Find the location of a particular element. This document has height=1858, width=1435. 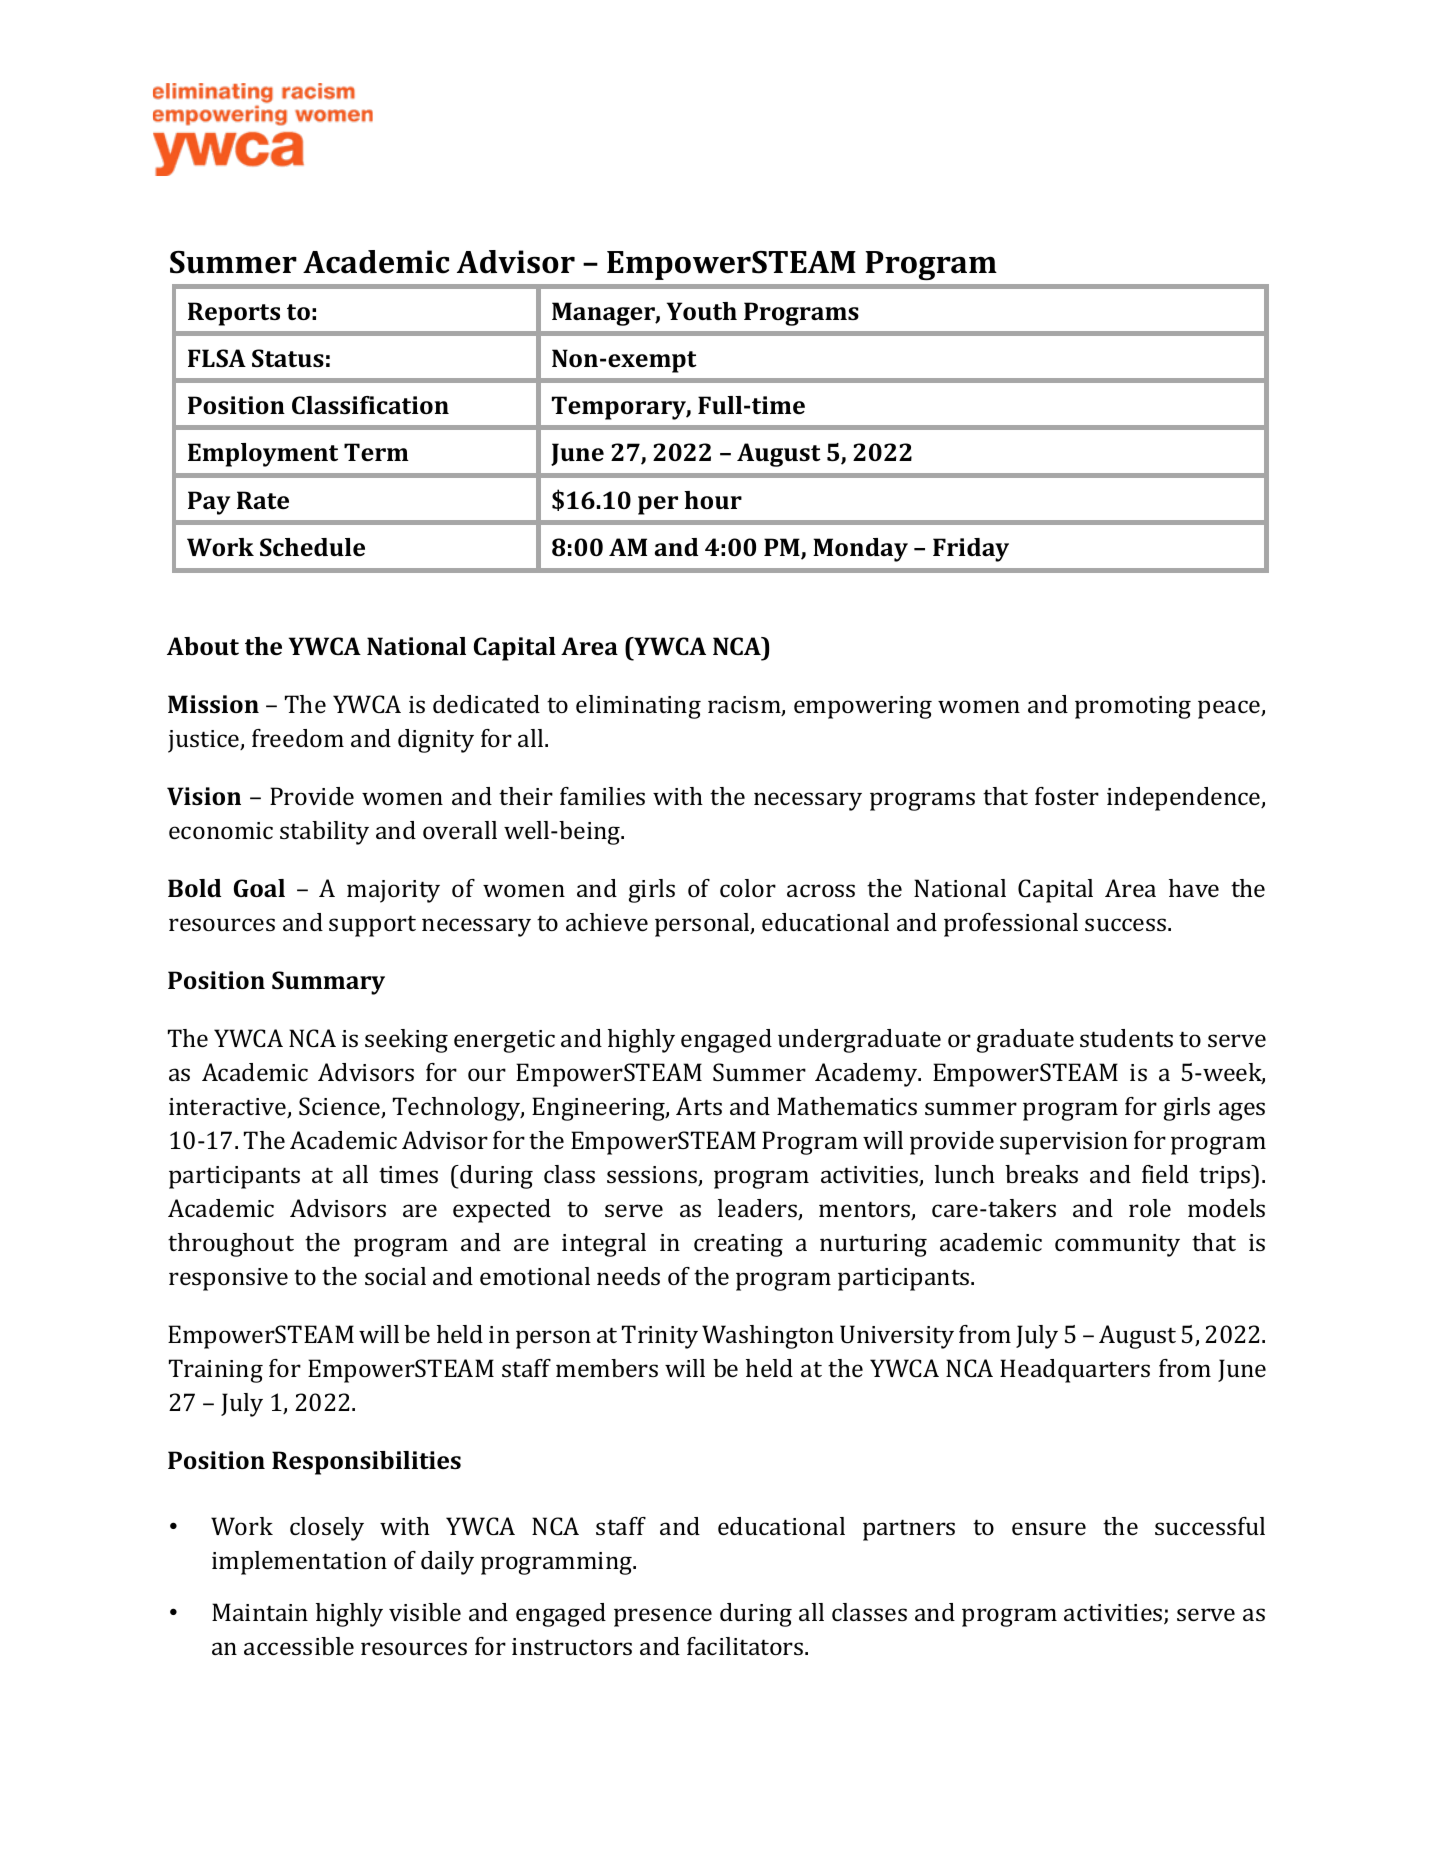

Maintain is located at coordinates (260, 1612).
